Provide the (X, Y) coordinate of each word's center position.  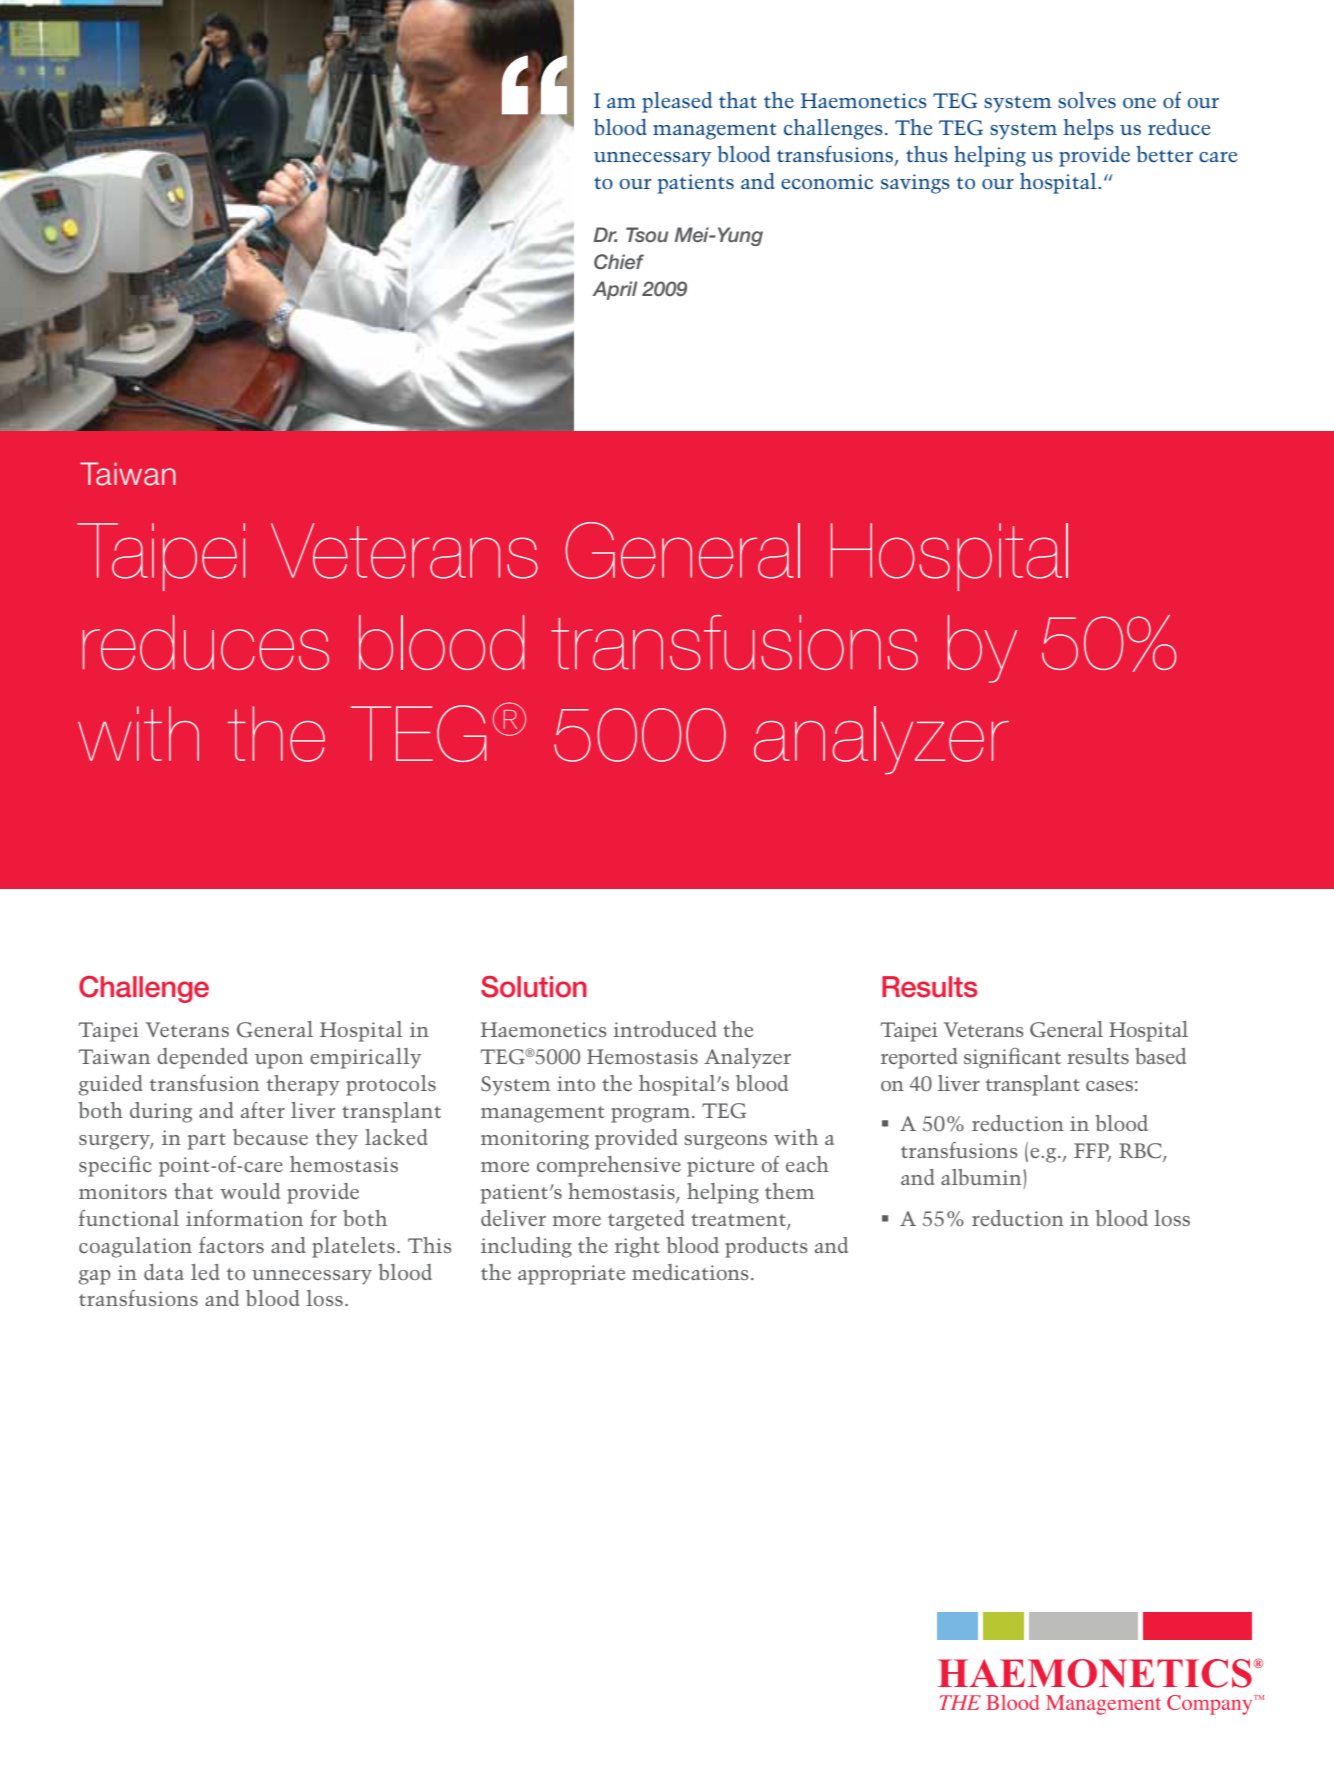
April (614, 290)
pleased (677, 102)
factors (231, 1245)
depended (202, 1058)
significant (1012, 1058)
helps (1089, 129)
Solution (534, 987)
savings (915, 184)
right (637, 1247)
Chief (619, 262)
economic (827, 181)
